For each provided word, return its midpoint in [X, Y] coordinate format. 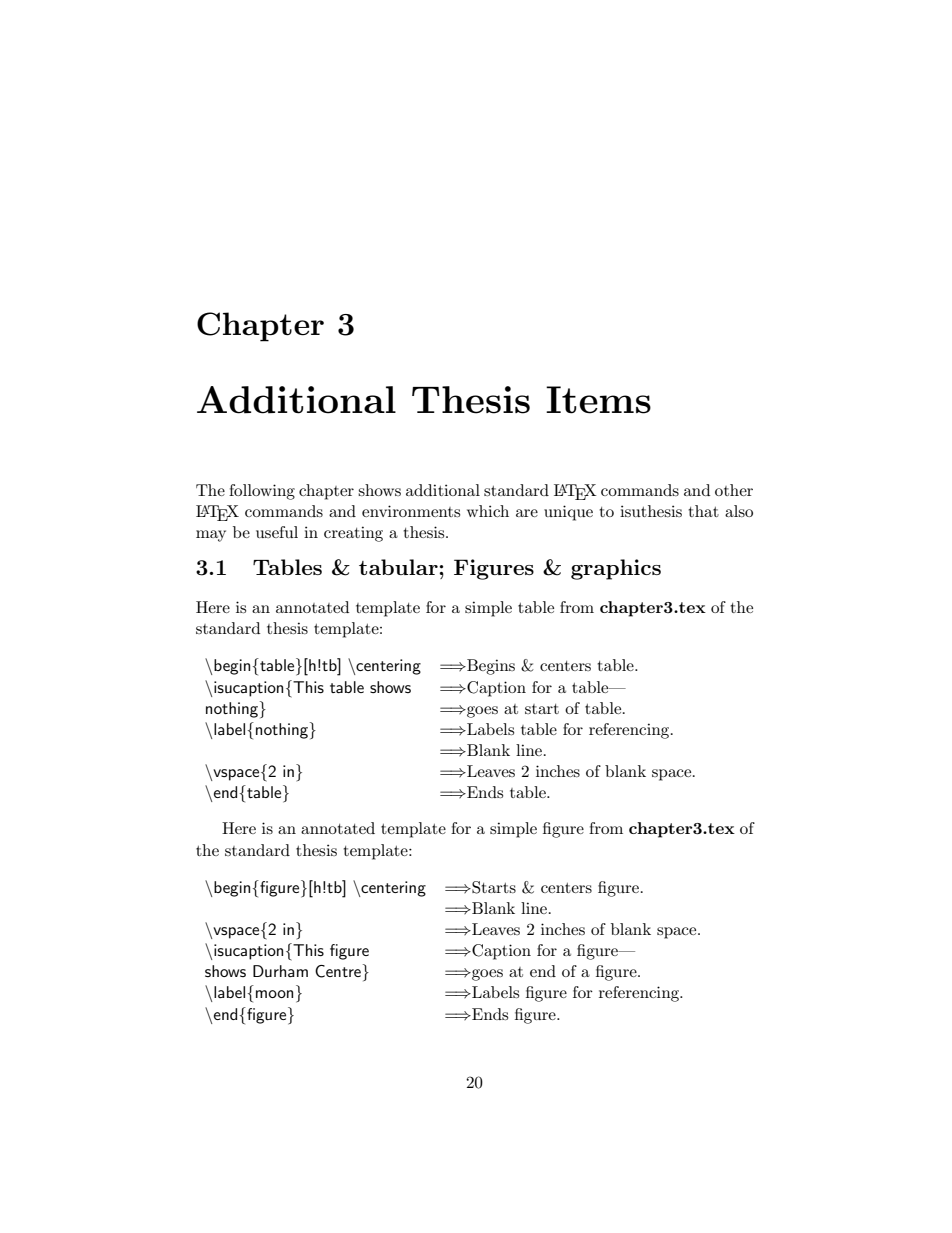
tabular [399, 567]
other [734, 490]
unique [568, 513]
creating [353, 534]
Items [598, 400]
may [211, 536]
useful [277, 532]
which [488, 511]
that [703, 511]
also [739, 511]
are [527, 513]
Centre [338, 971]
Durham [280, 971]
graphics [616, 569]
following [262, 492]
